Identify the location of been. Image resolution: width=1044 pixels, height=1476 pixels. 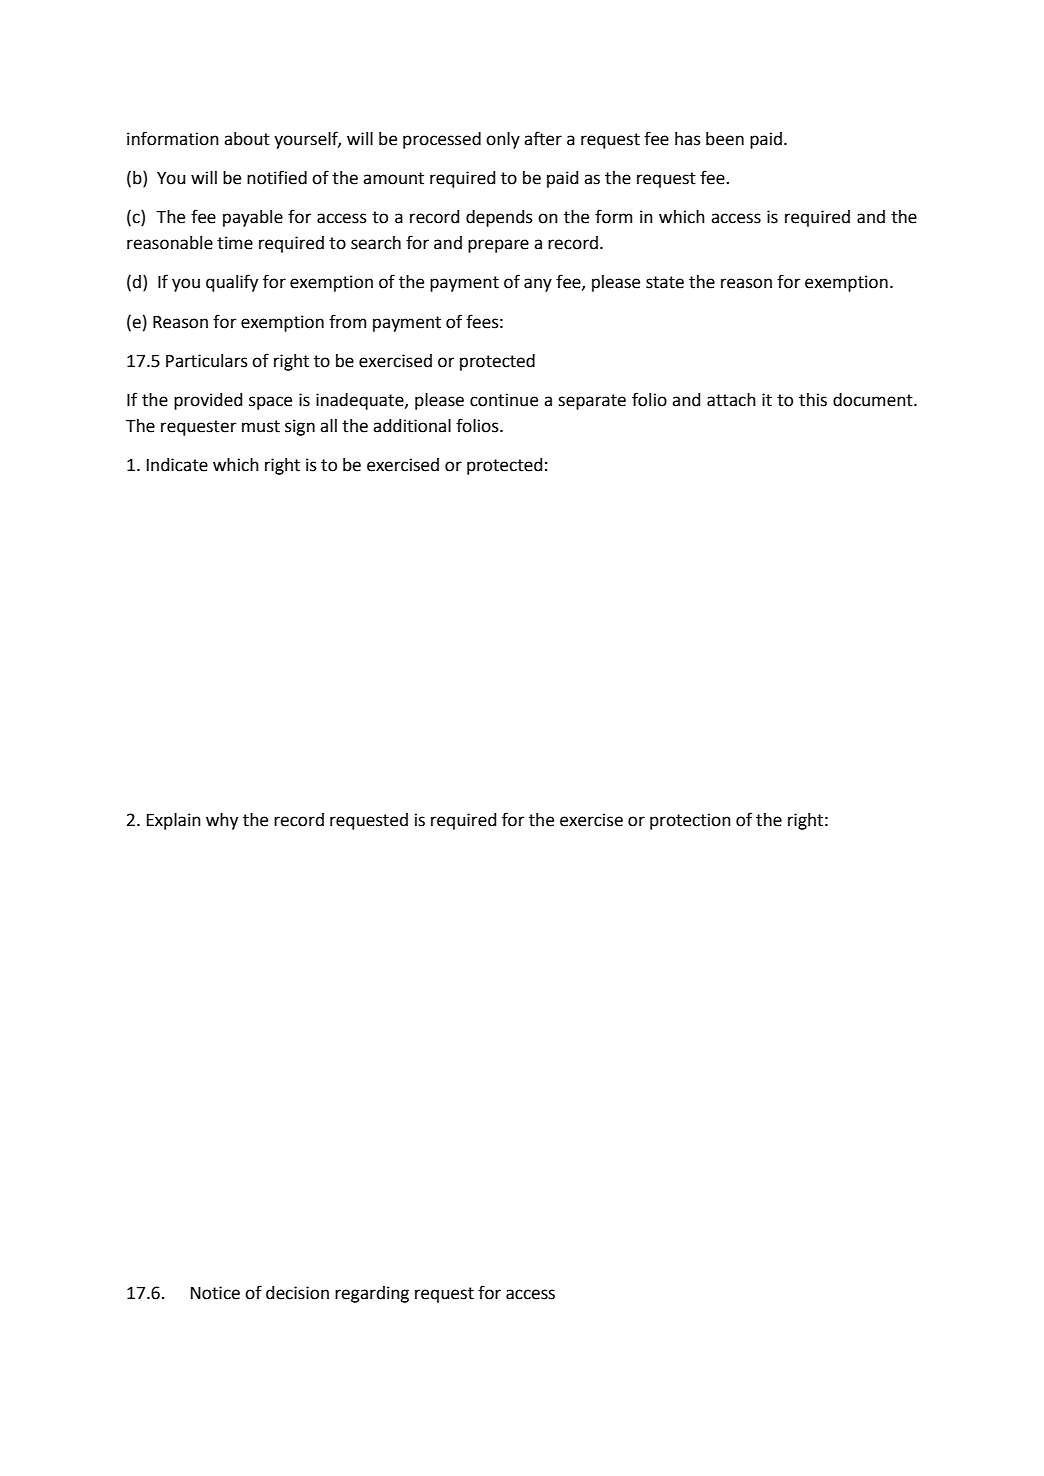
(725, 139).
